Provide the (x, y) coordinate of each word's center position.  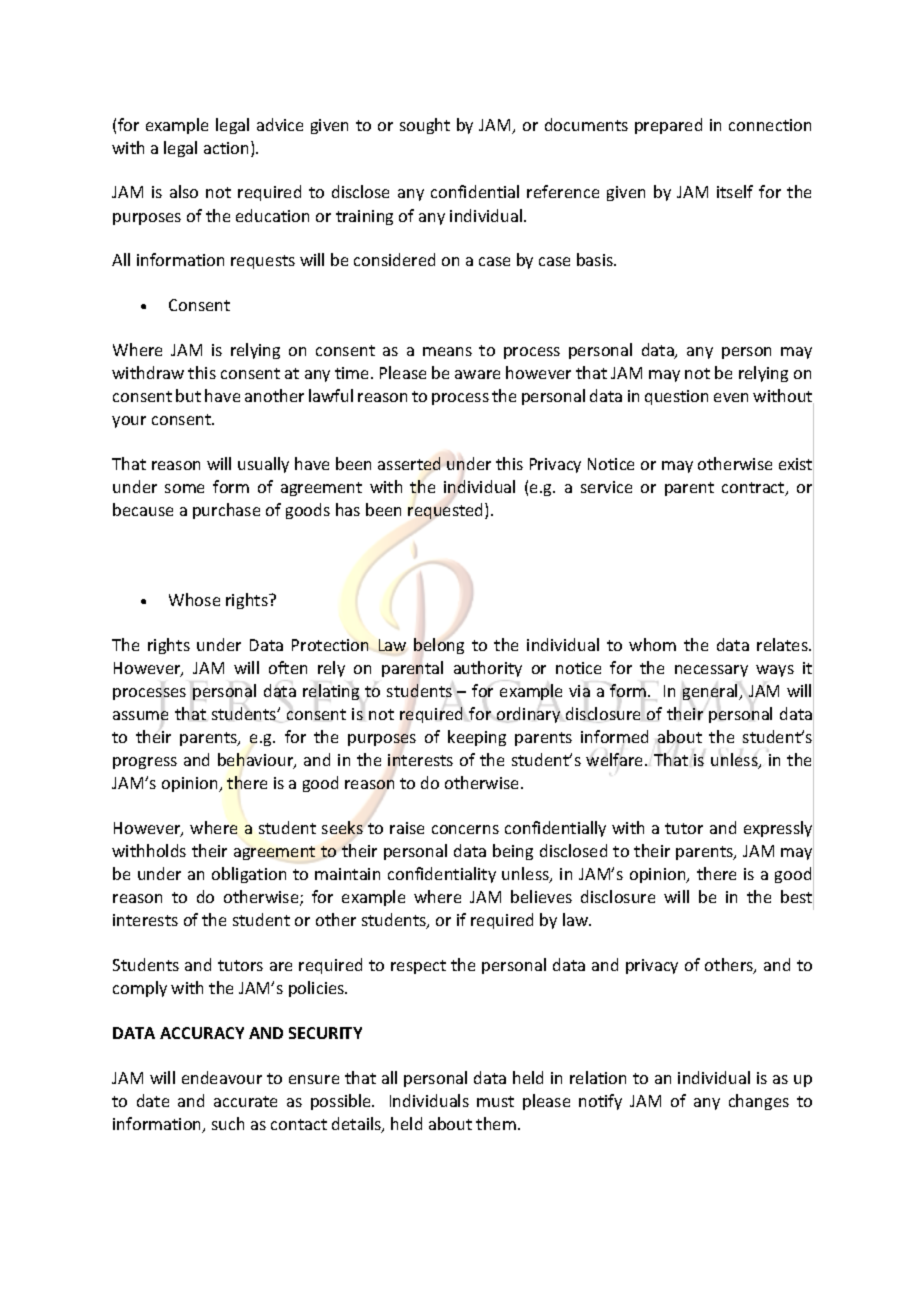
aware (477, 374)
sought (425, 126)
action (226, 148)
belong (439, 646)
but (188, 395)
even (731, 397)
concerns (465, 829)
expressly (779, 829)
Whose (194, 599)
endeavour (222, 1077)
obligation (249, 875)
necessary (711, 671)
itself (735, 191)
